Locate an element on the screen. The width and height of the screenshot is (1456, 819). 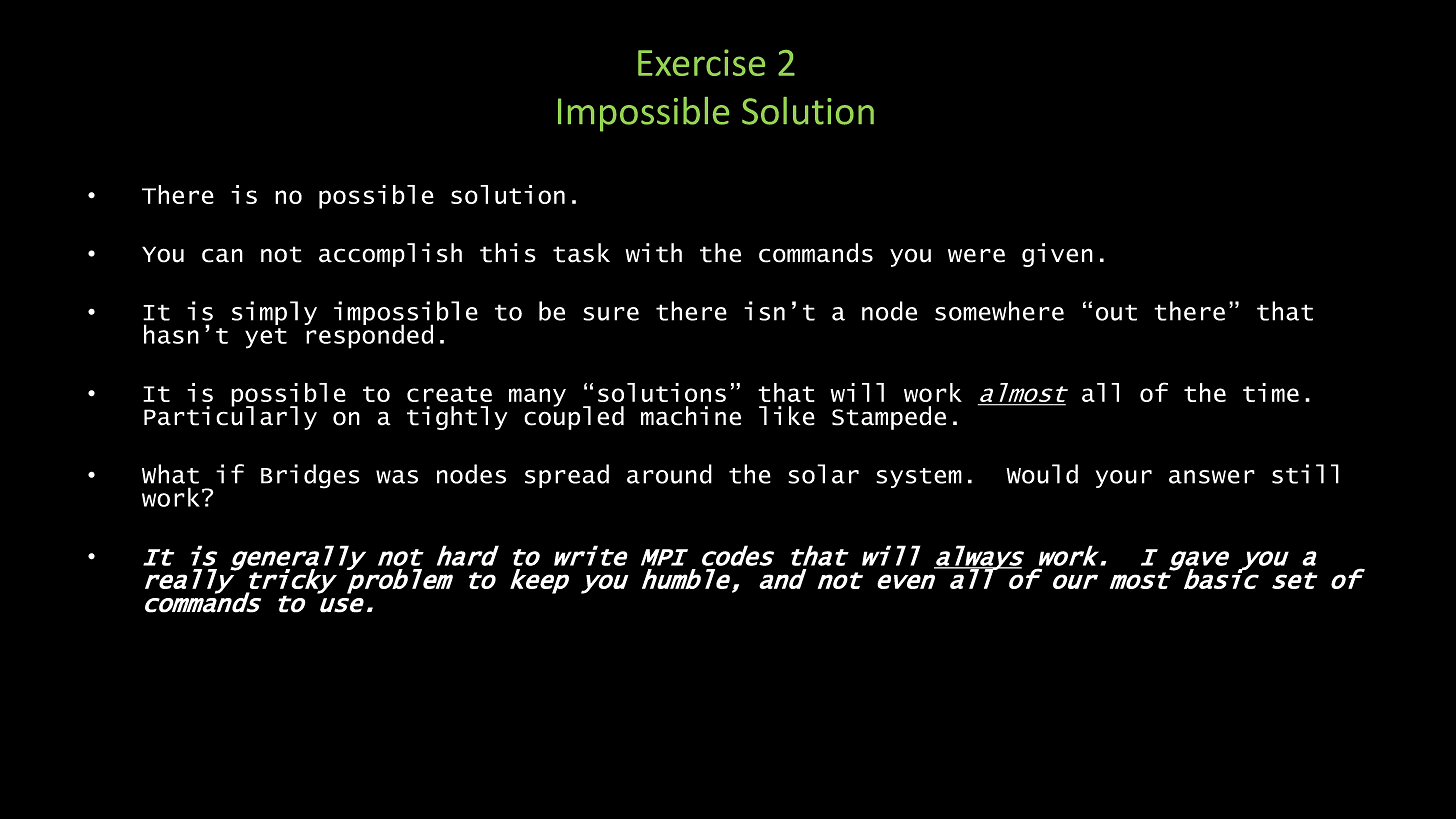
were is located at coordinates (976, 255).
